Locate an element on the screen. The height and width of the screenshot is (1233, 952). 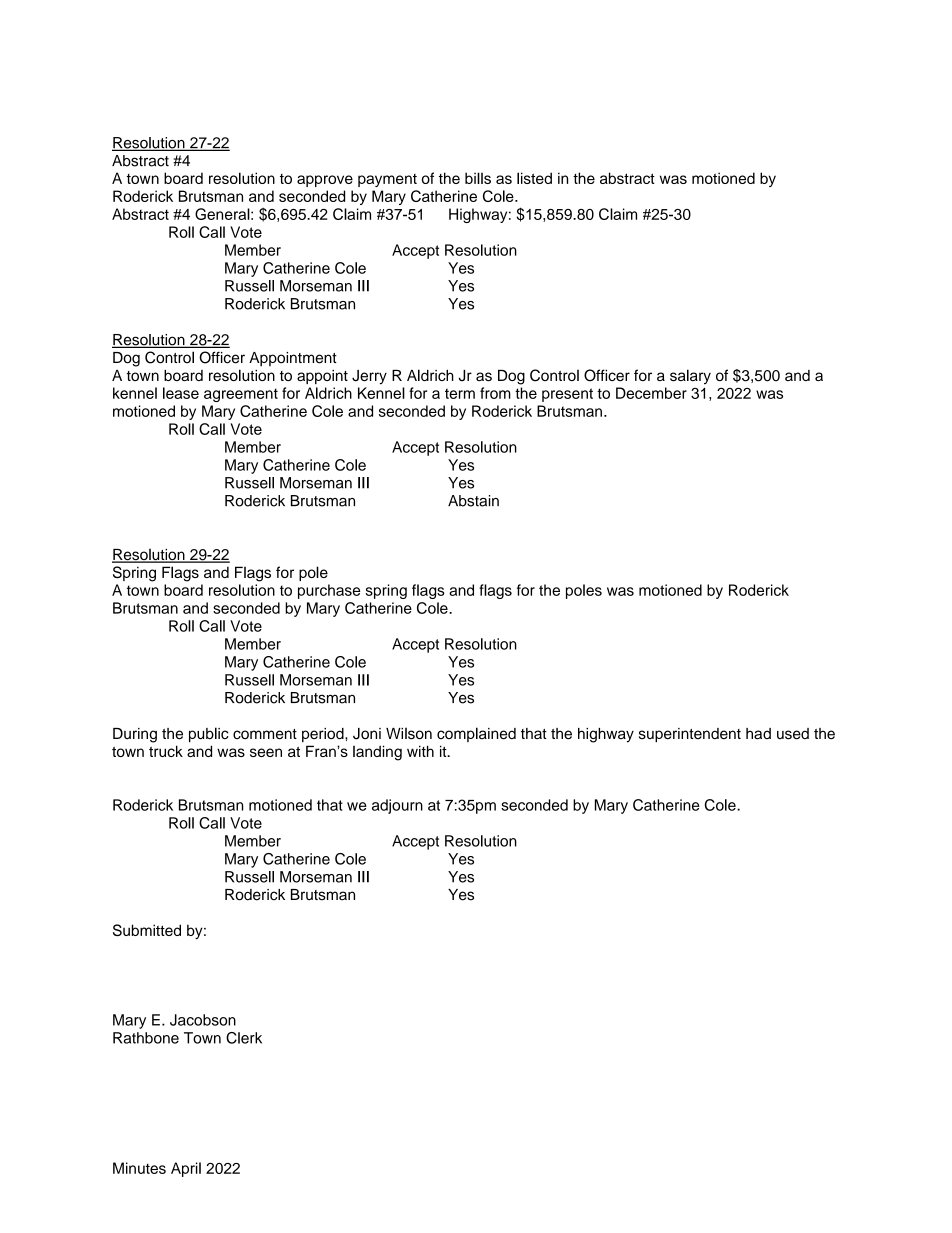
December is located at coordinates (651, 393).
